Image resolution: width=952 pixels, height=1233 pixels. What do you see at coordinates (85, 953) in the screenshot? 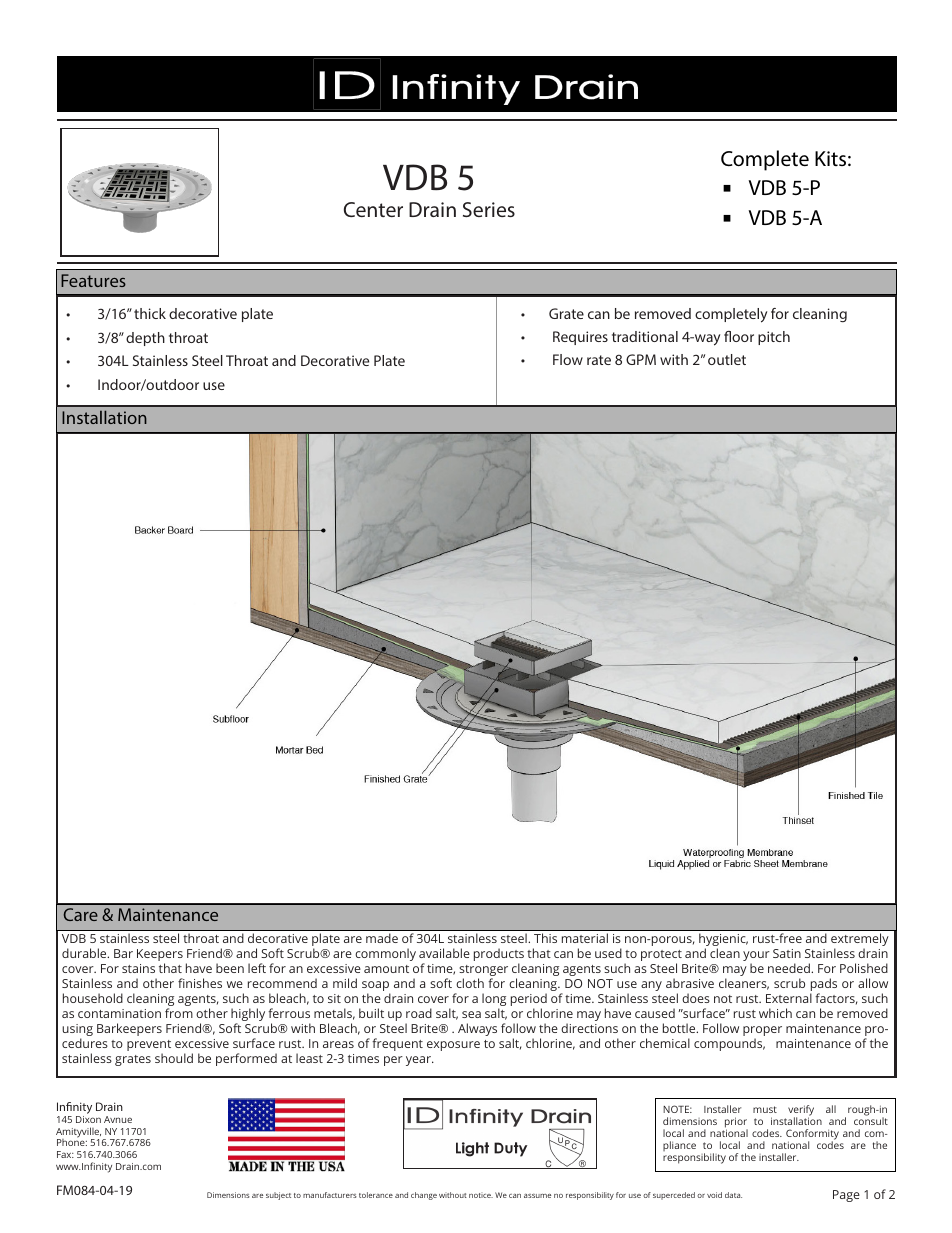
I see `durable` at bounding box center [85, 953].
